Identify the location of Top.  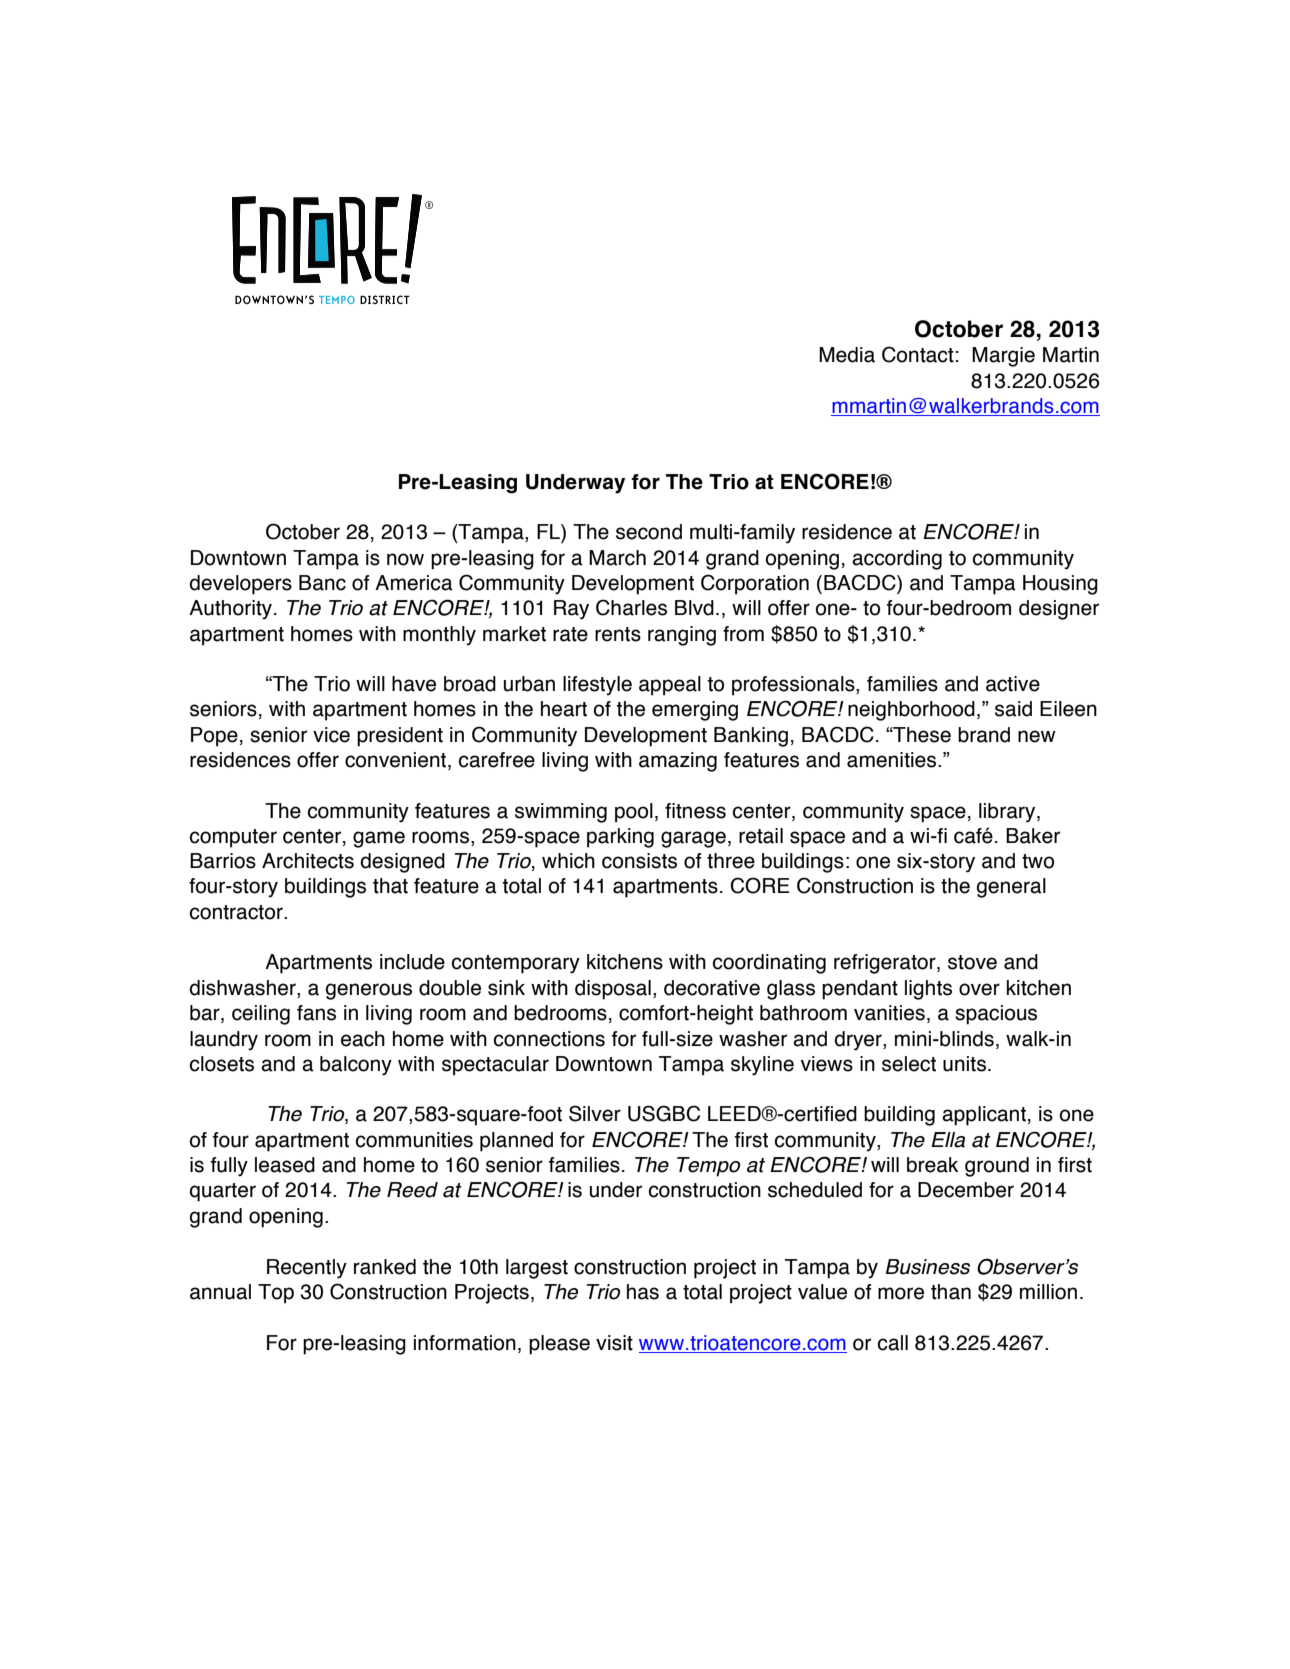
(276, 1294).
